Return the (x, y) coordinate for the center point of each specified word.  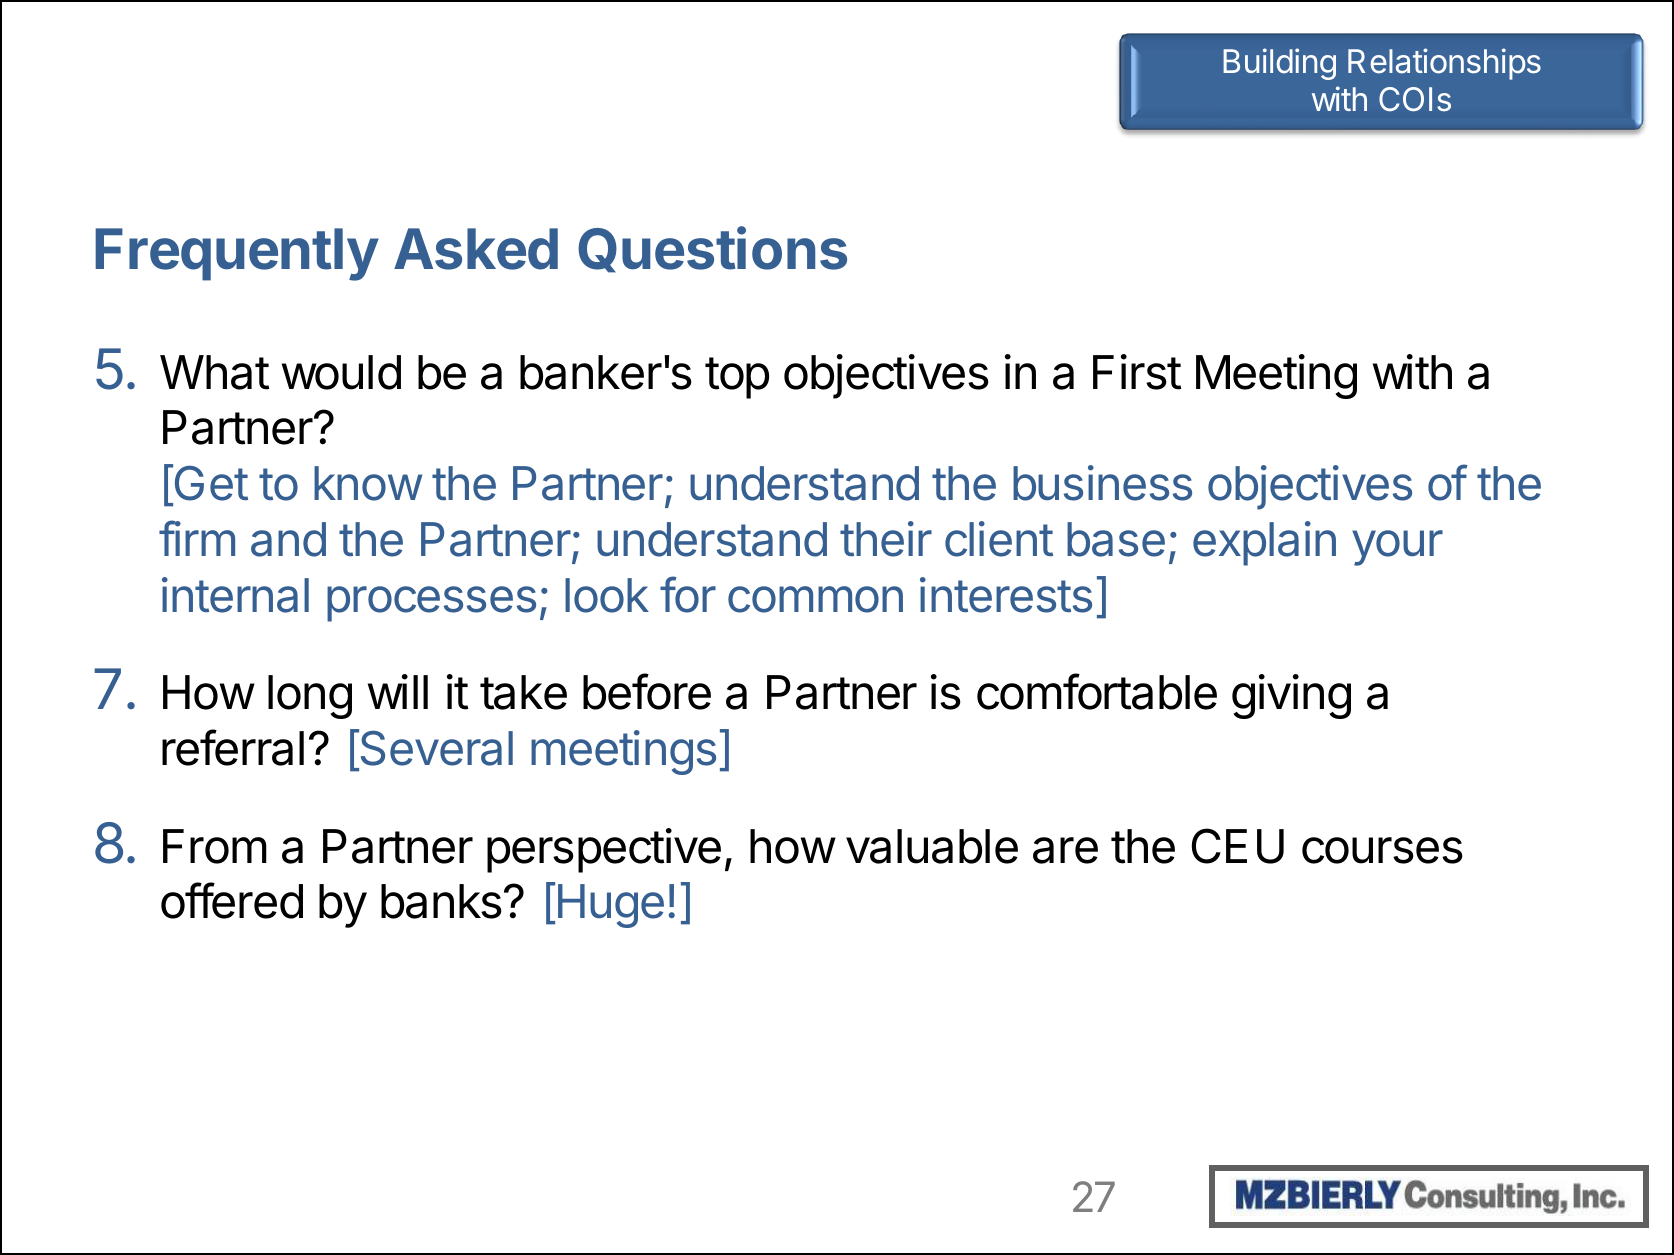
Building (1279, 64)
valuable (932, 846)
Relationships (1444, 64)
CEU (1237, 846)
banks (441, 901)
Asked (476, 249)
